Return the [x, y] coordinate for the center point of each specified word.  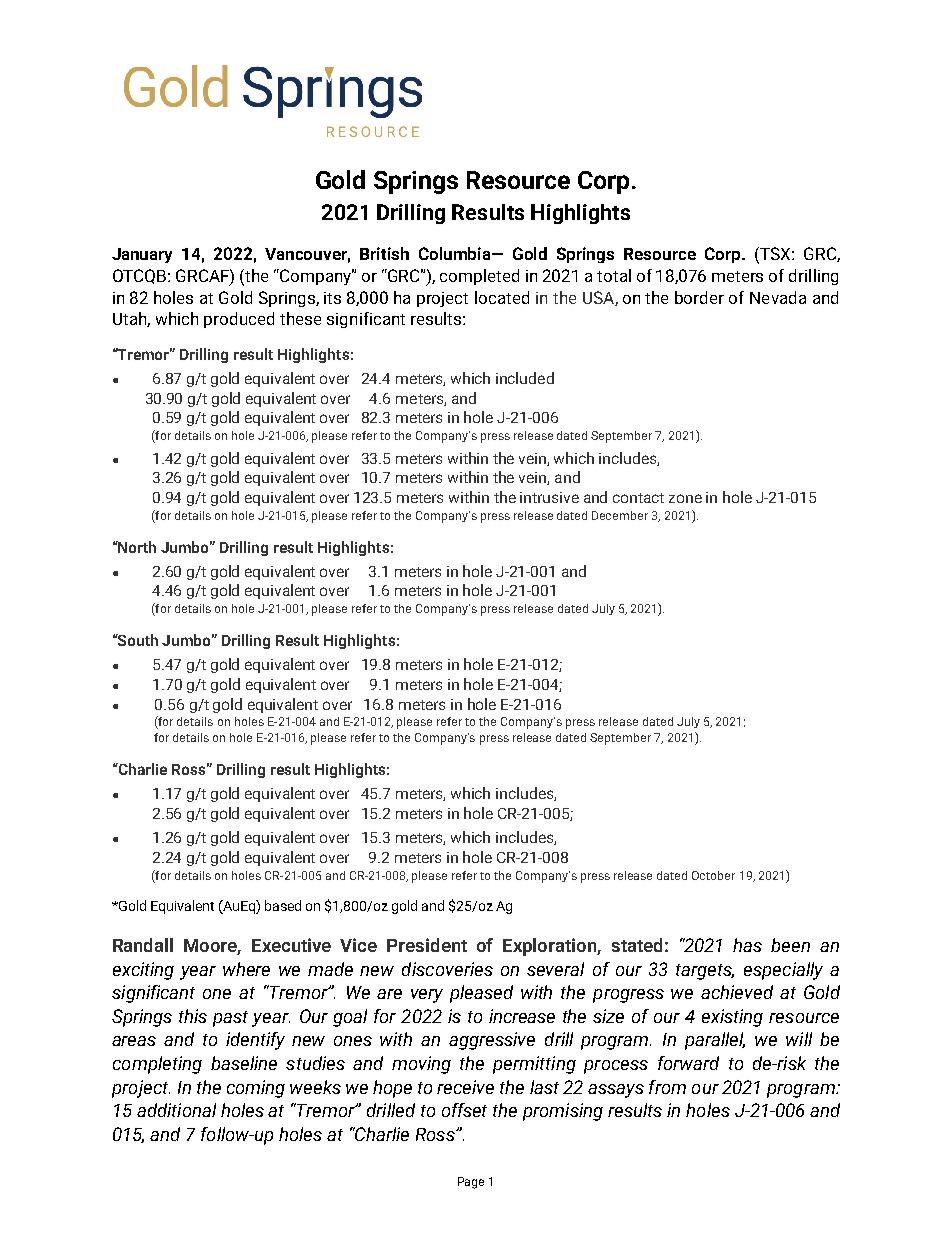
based [283, 905]
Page [471, 1183]
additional [176, 1110]
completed [479, 277]
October [713, 875]
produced [239, 320]
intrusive [549, 497]
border [699, 297]
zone [685, 498]
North [136, 547]
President [427, 945]
